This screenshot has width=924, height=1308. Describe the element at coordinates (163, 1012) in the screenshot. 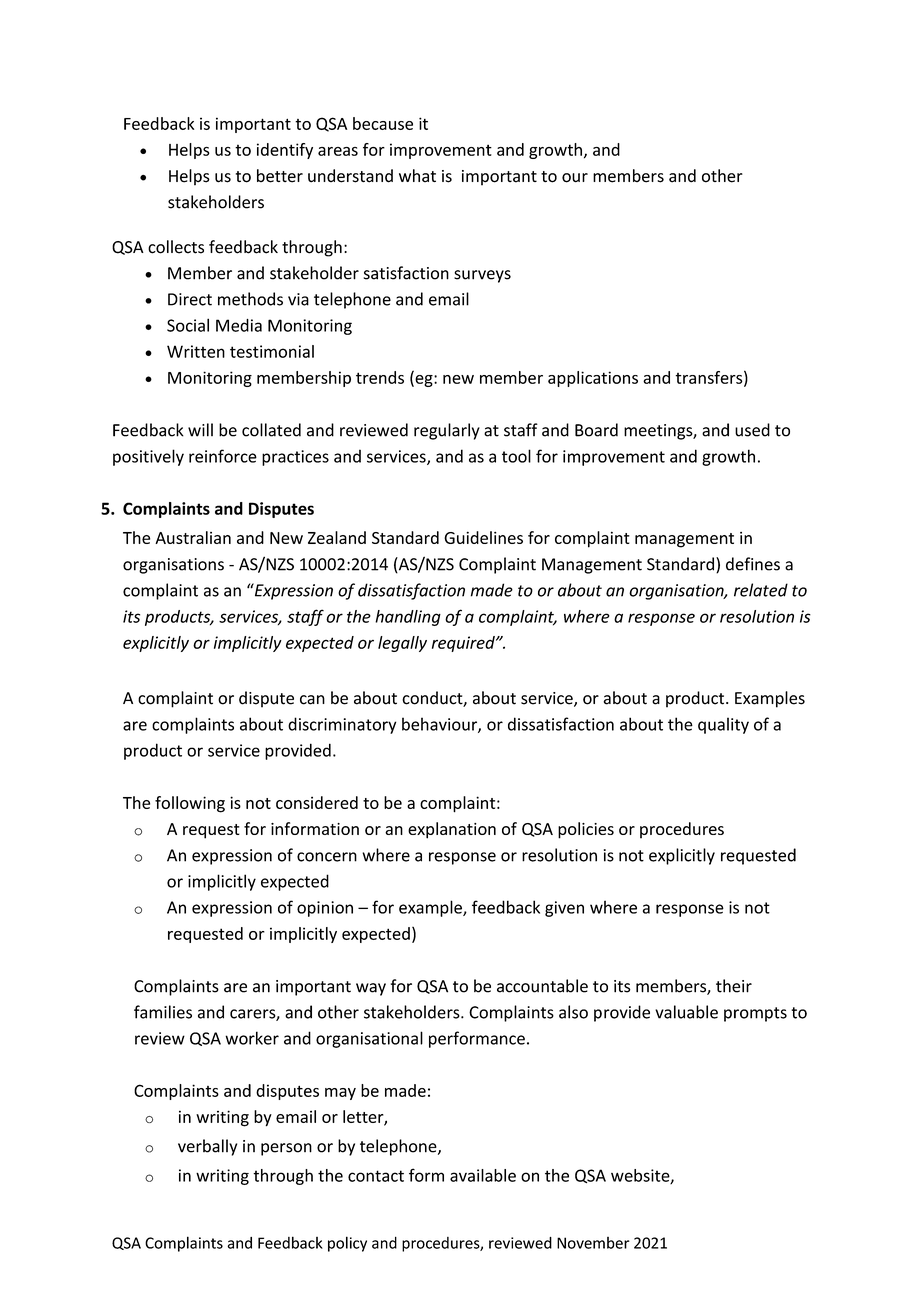

I see `families` at that location.
